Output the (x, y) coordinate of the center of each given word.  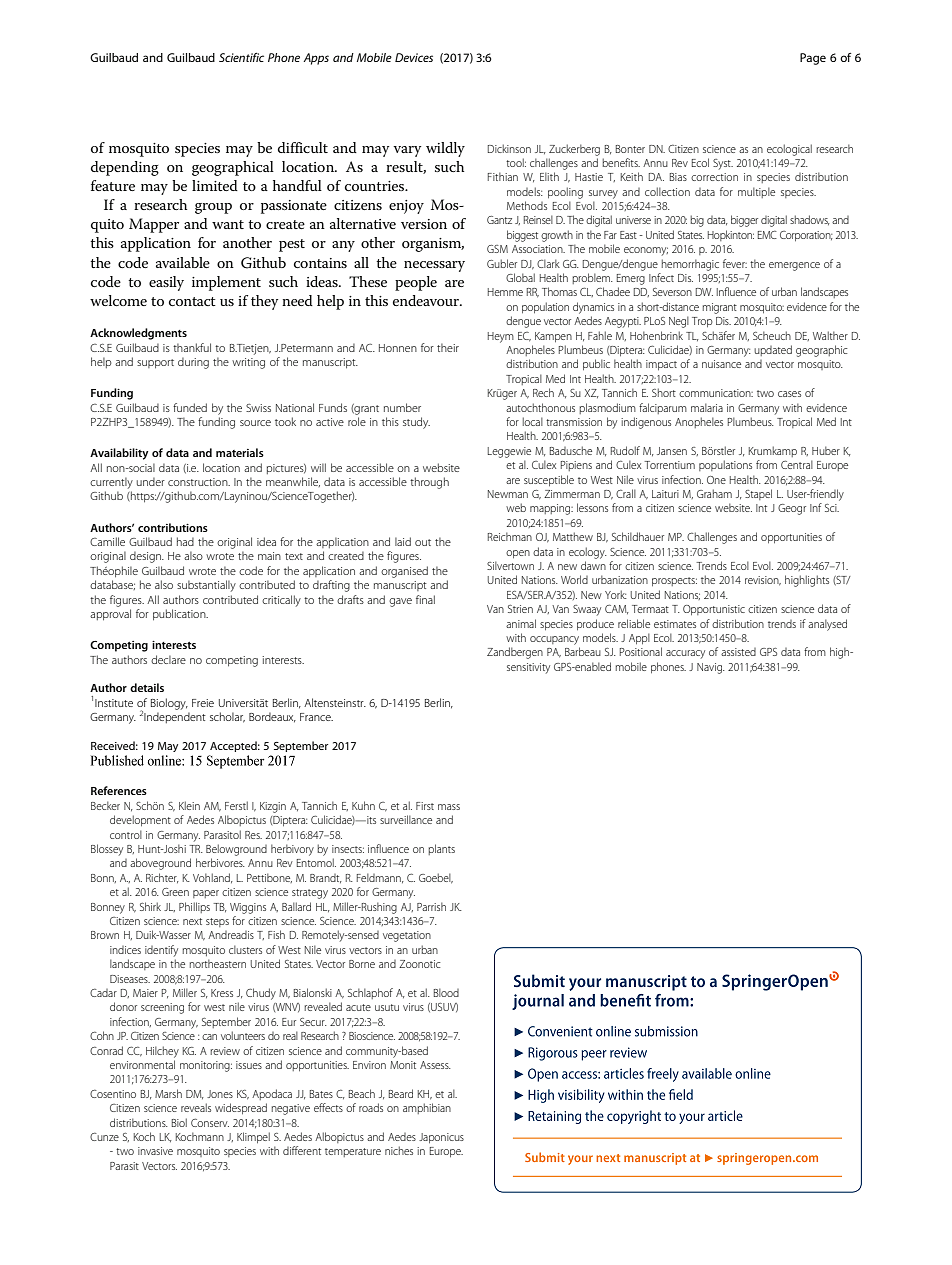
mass (449, 807)
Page (813, 59)
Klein (189, 805)
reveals (196, 1107)
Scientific (241, 57)
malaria (707, 407)
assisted (738, 652)
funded (190, 407)
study (416, 423)
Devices (414, 57)
